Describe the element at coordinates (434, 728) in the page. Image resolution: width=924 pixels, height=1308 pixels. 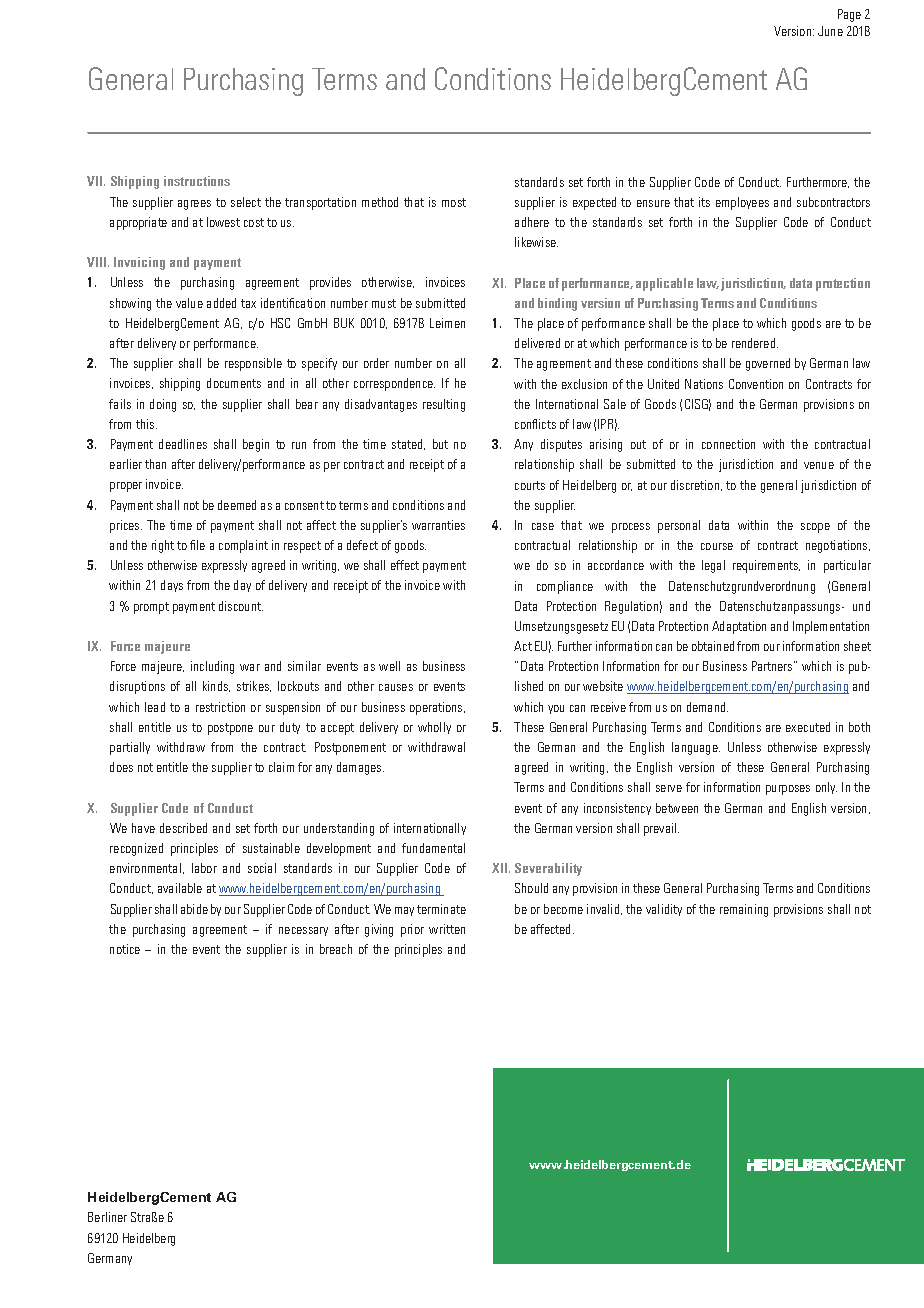
I see `wholly` at that location.
